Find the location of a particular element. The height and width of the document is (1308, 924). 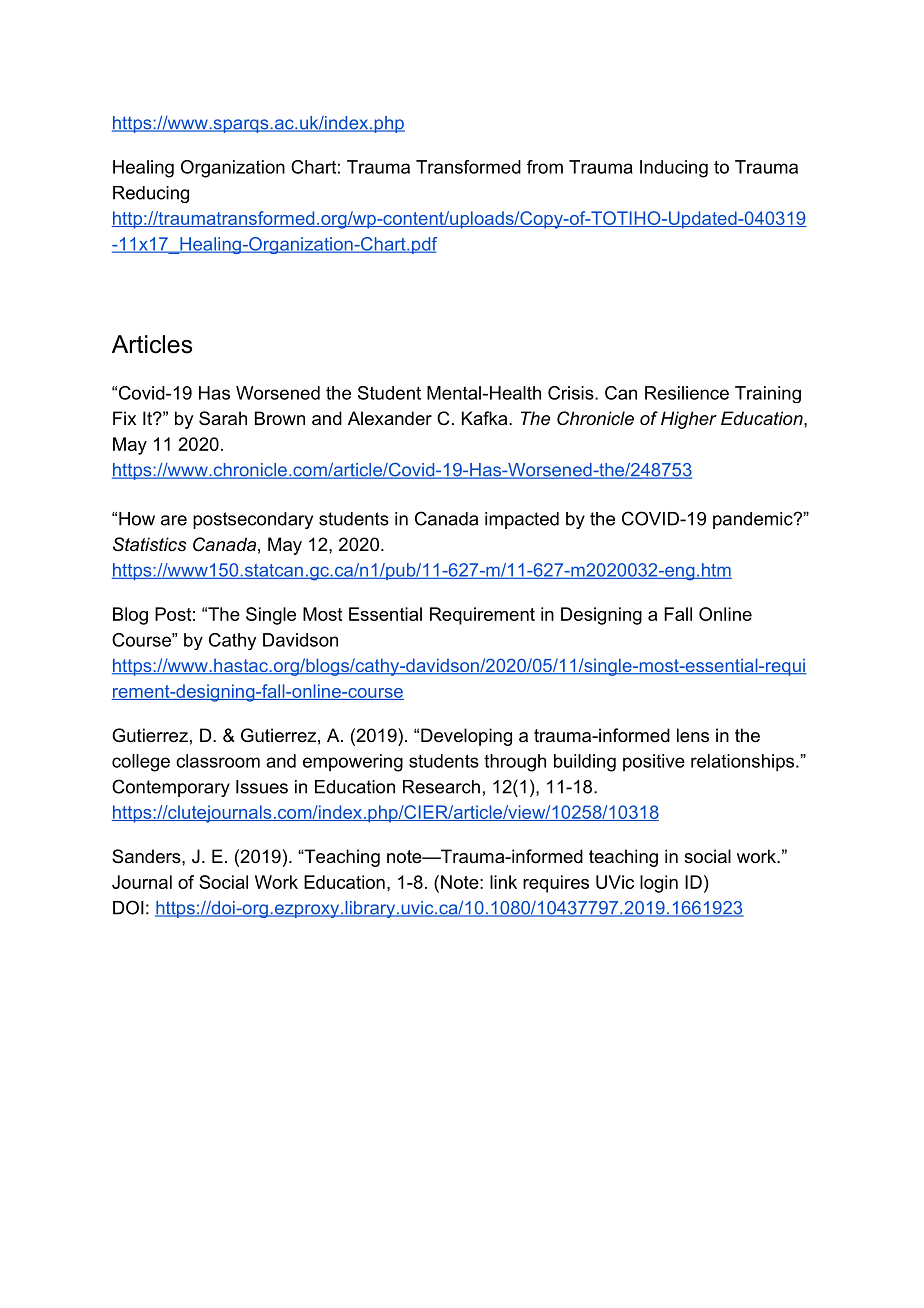

Reducing is located at coordinates (151, 194).
